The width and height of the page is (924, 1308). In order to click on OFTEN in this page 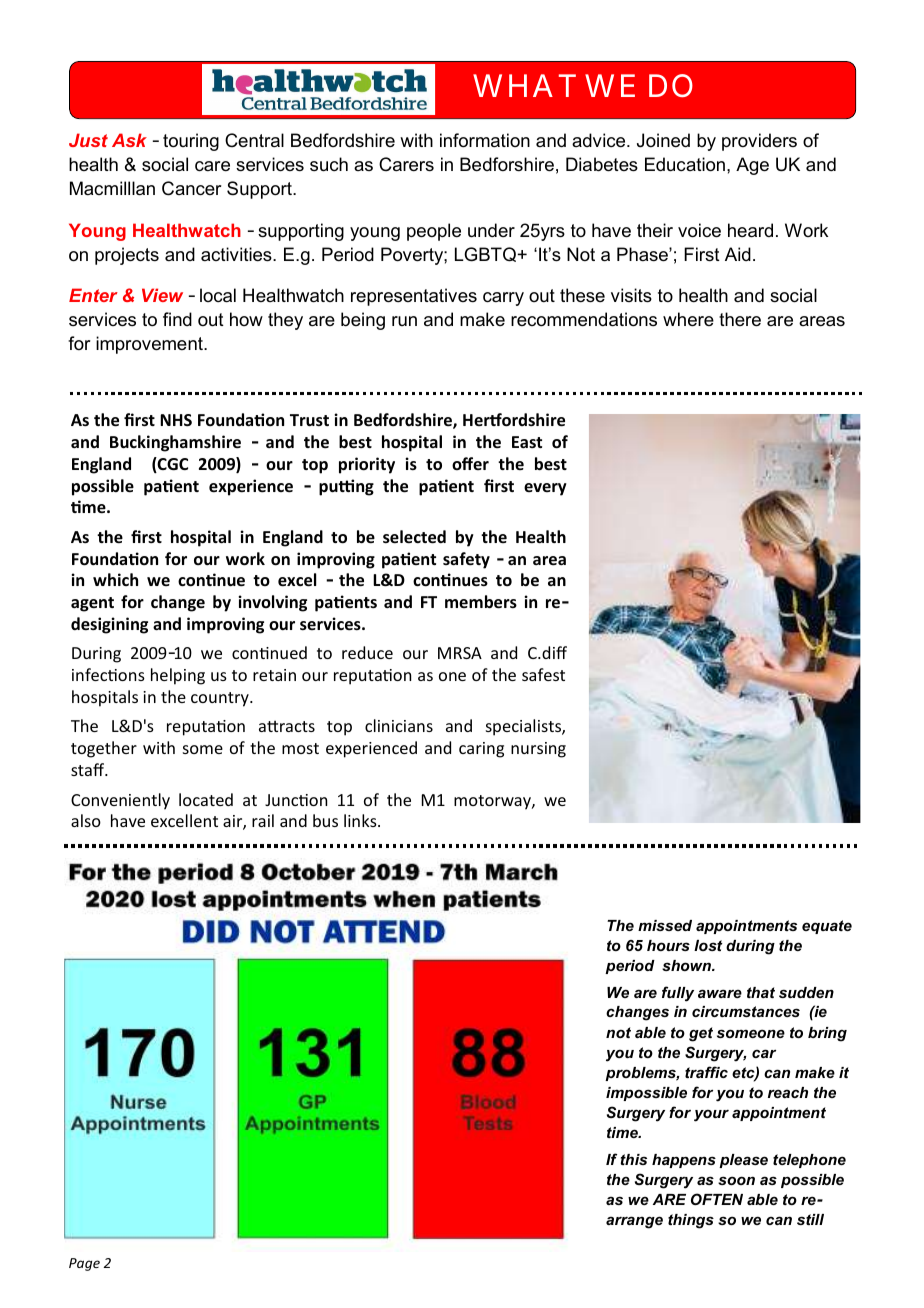, I will do `click(717, 1199)`.
